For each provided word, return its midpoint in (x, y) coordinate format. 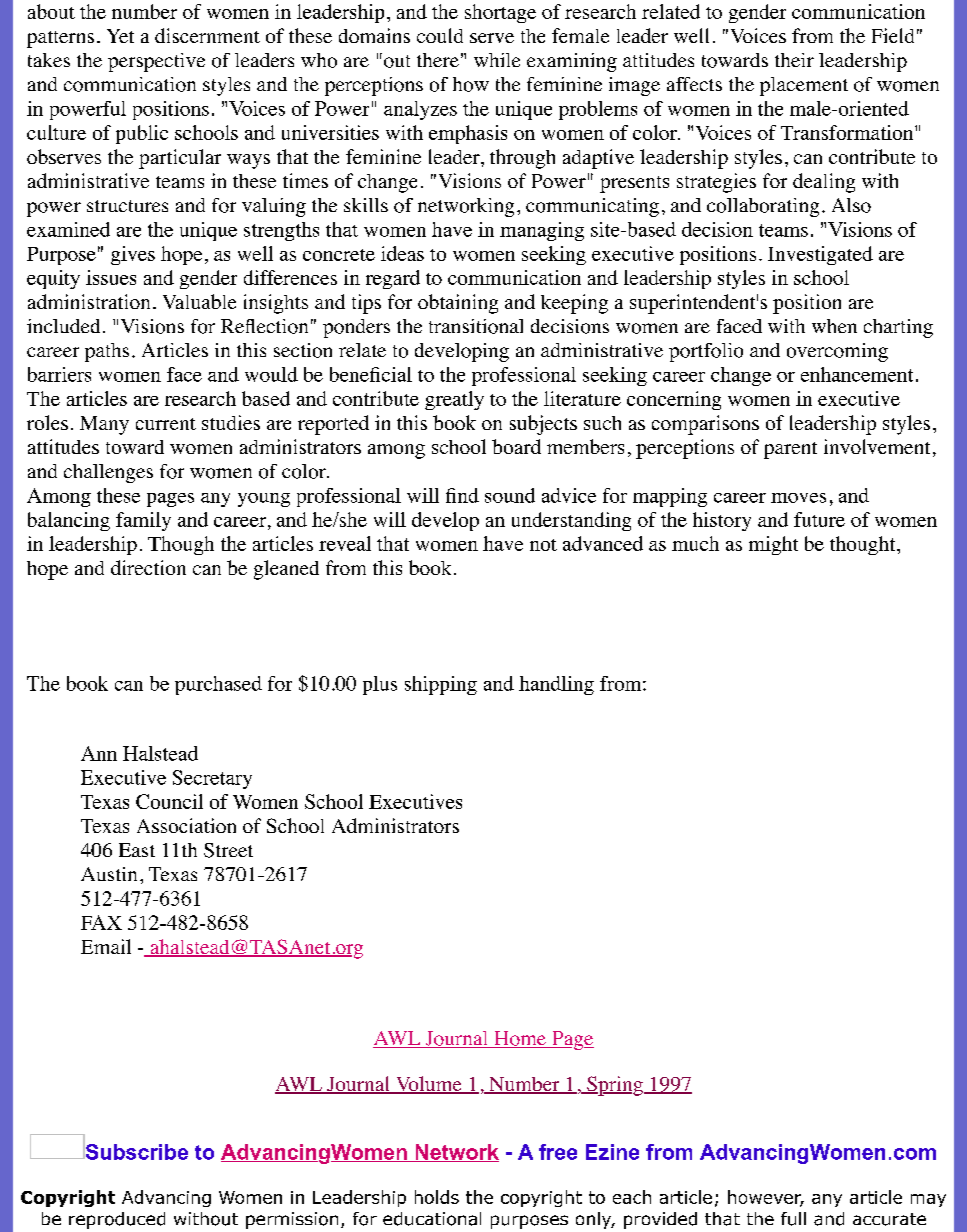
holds (437, 1197)
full (793, 1219)
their (794, 60)
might (773, 545)
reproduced (117, 1220)
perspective (156, 62)
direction (148, 567)
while (497, 60)
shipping (441, 685)
